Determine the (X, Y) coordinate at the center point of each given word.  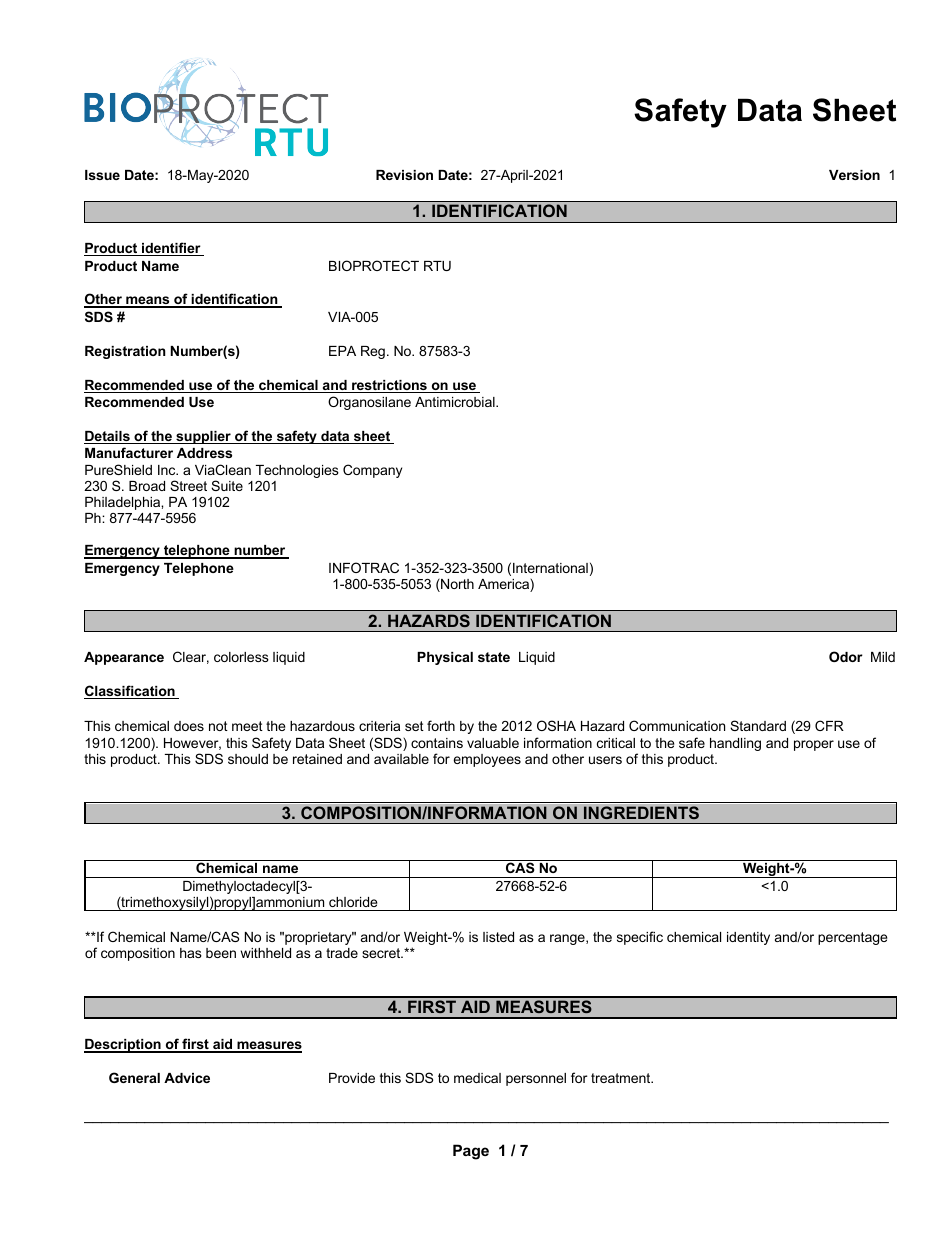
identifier (171, 249)
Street (188, 485)
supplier (203, 437)
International (550, 568)
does (189, 726)
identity (748, 938)
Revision (404, 175)
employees (487, 760)
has (191, 953)
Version (854, 175)
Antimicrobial (456, 402)
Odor (846, 656)
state (494, 657)
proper (814, 745)
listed (498, 937)
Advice (187, 1078)
